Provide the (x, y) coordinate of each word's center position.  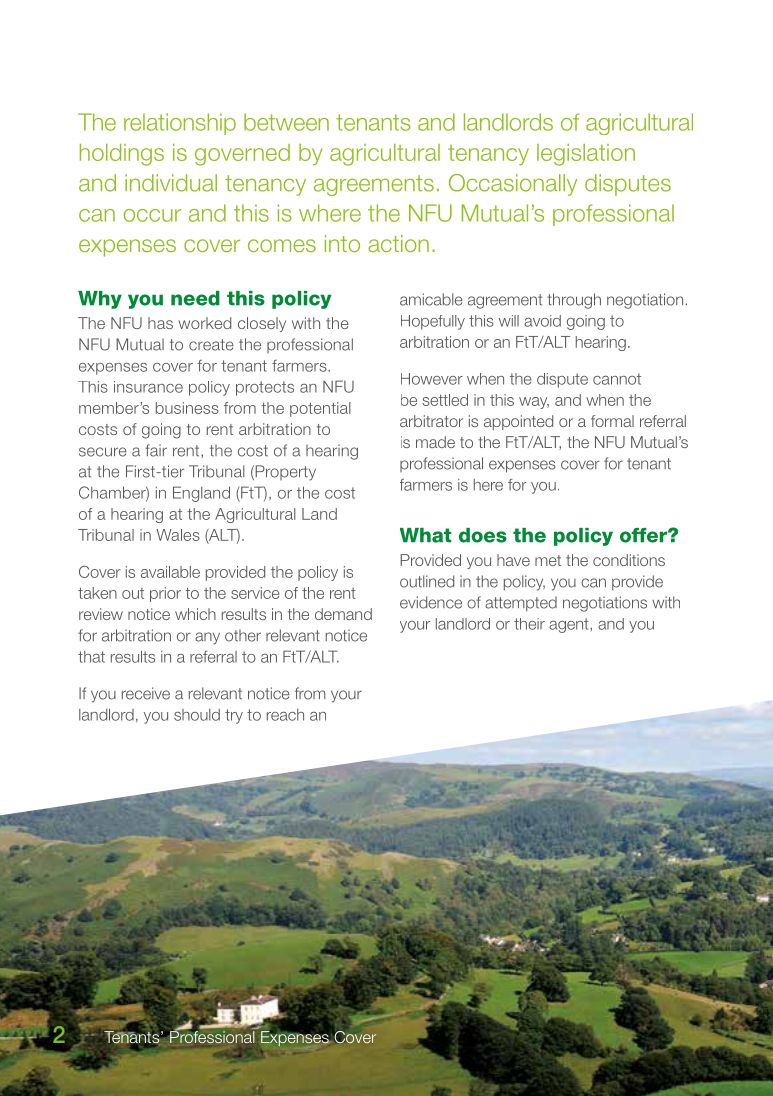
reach (285, 715)
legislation (586, 155)
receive (146, 693)
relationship (180, 124)
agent (570, 625)
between (286, 122)
